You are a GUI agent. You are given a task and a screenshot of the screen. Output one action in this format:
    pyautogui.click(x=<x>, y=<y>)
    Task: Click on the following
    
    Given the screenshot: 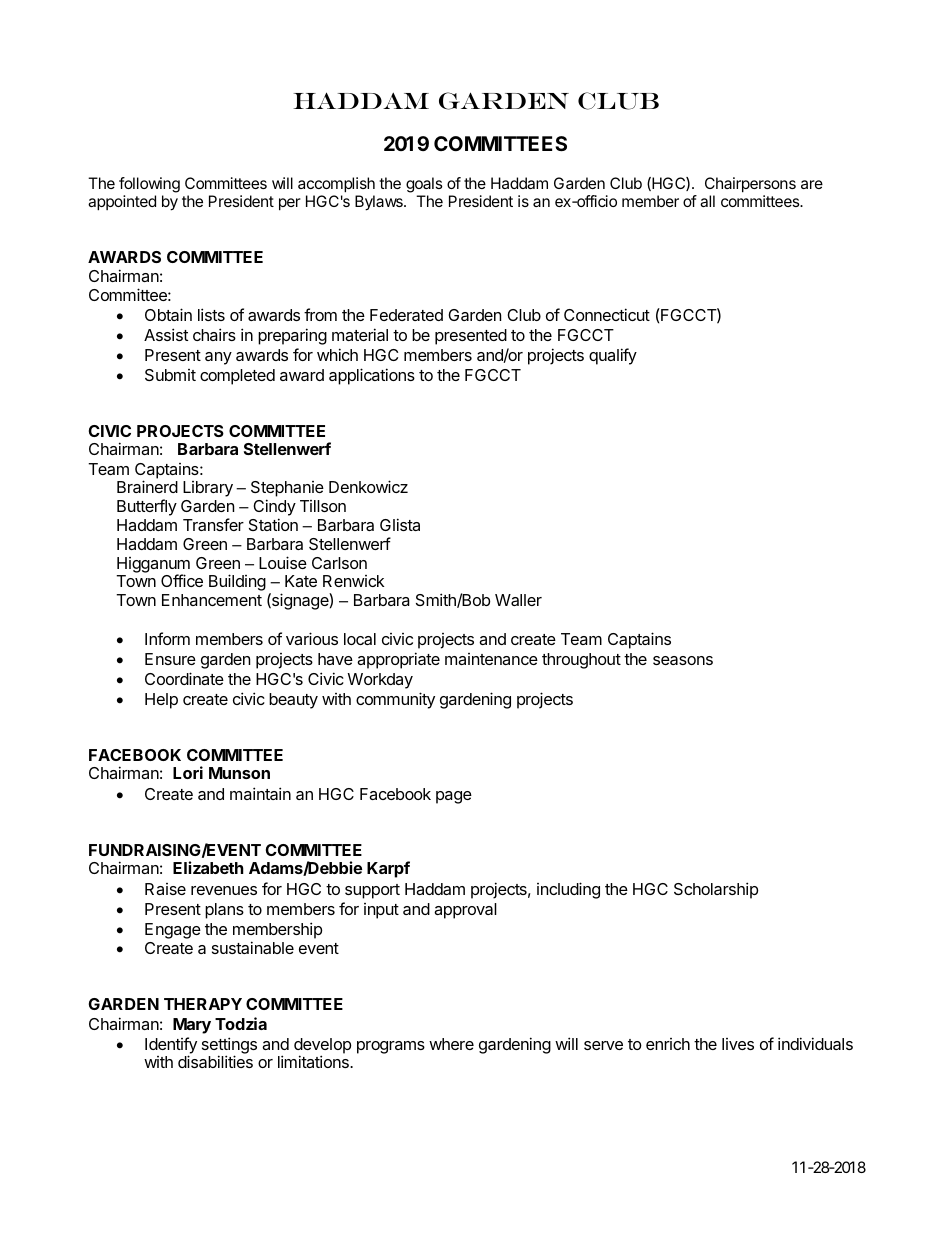 What is the action you would take?
    pyautogui.click(x=149, y=186)
